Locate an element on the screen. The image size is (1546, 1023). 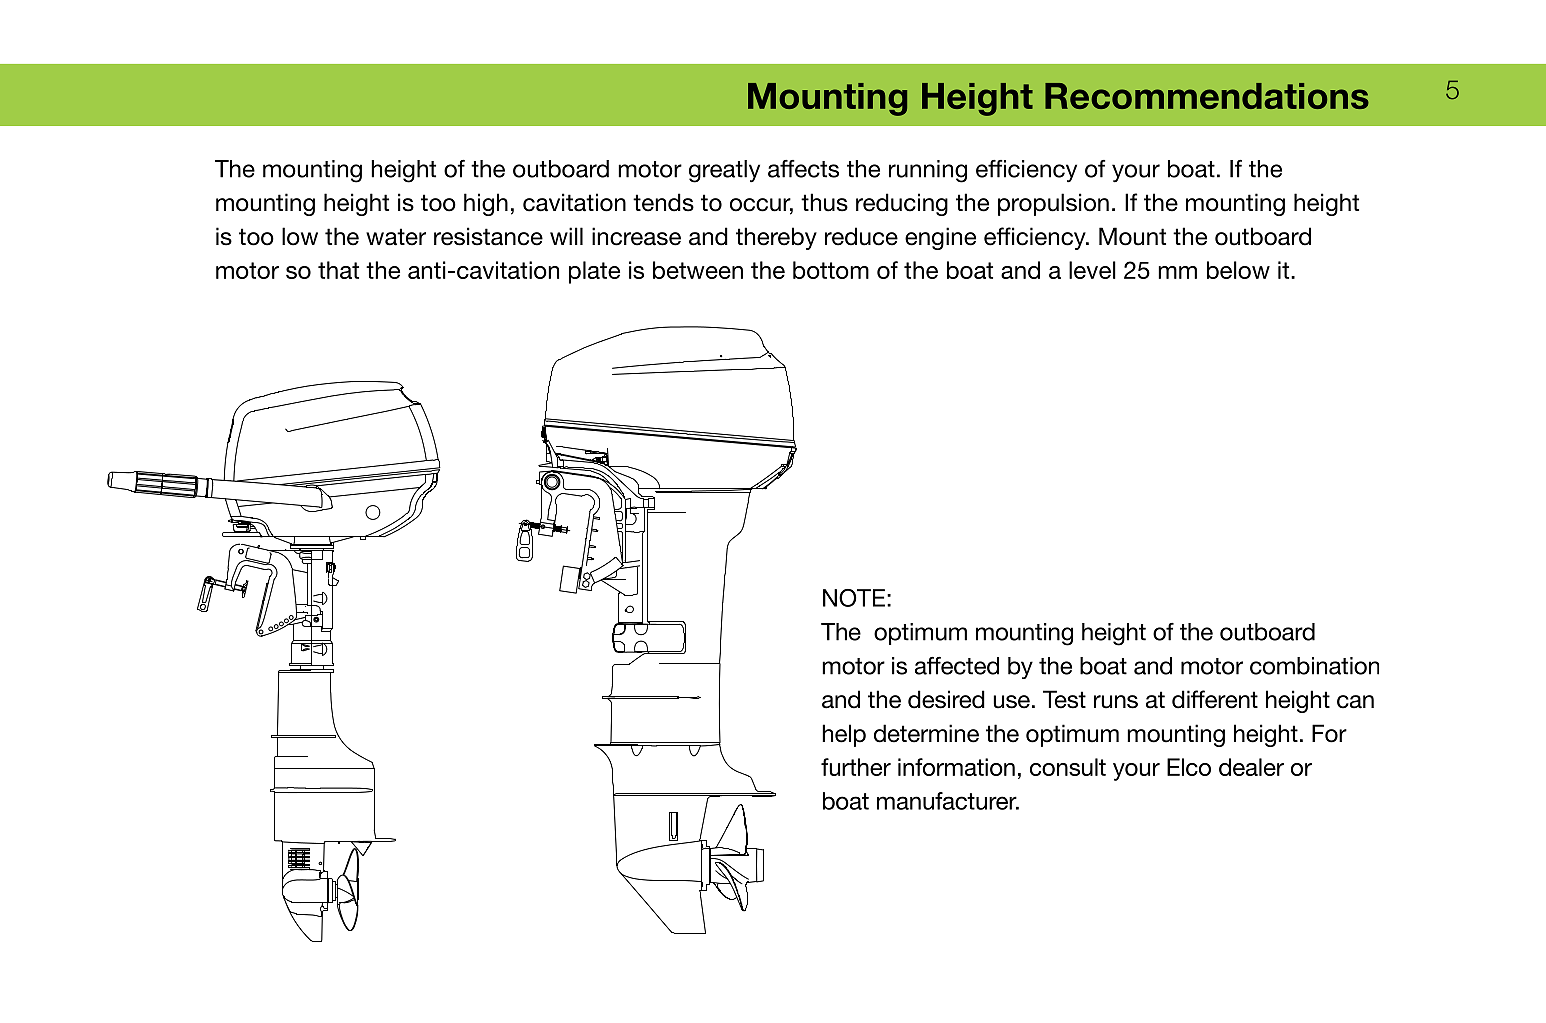
affects is located at coordinates (803, 169).
